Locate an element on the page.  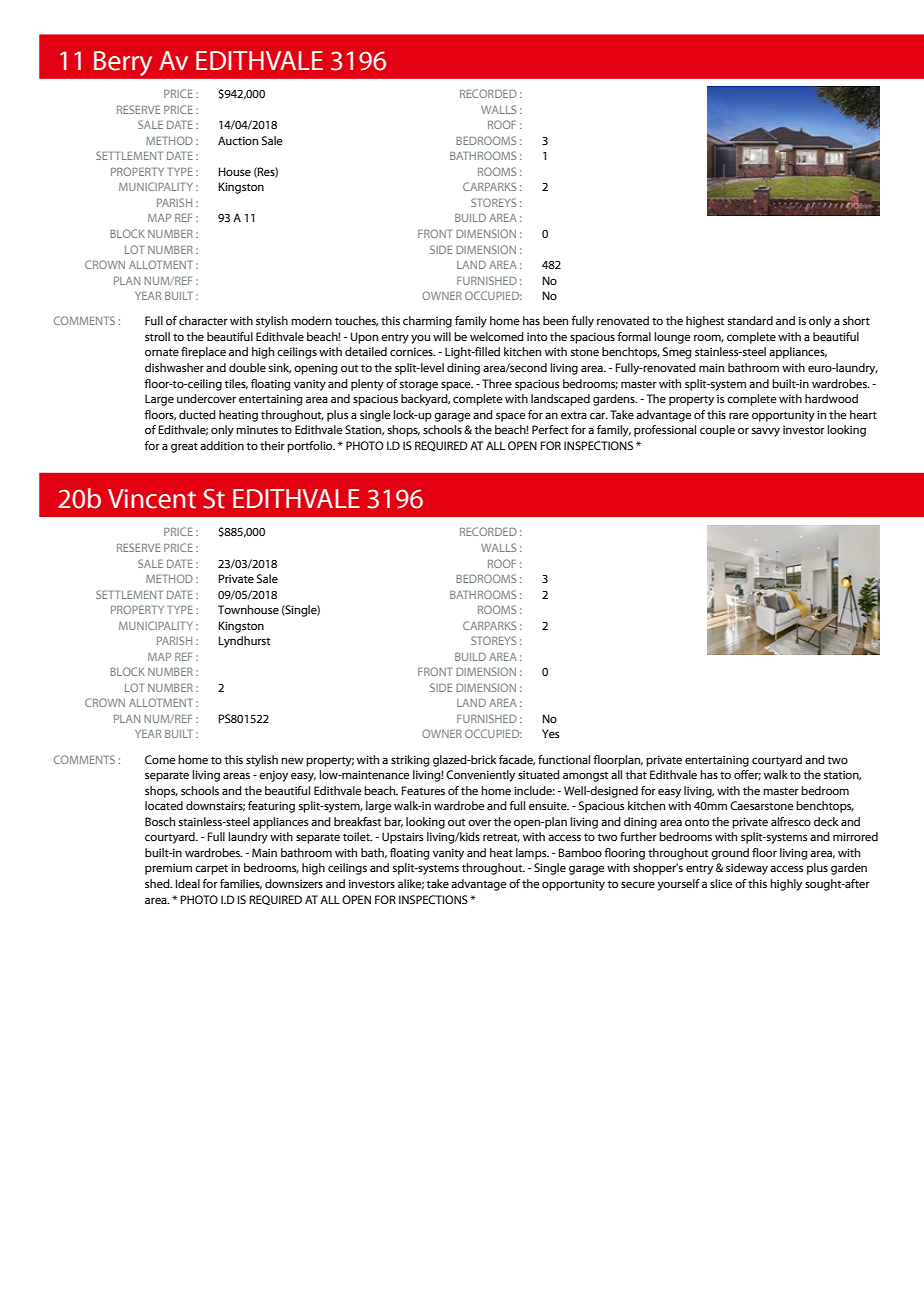
tiles is located at coordinates (236, 384).
